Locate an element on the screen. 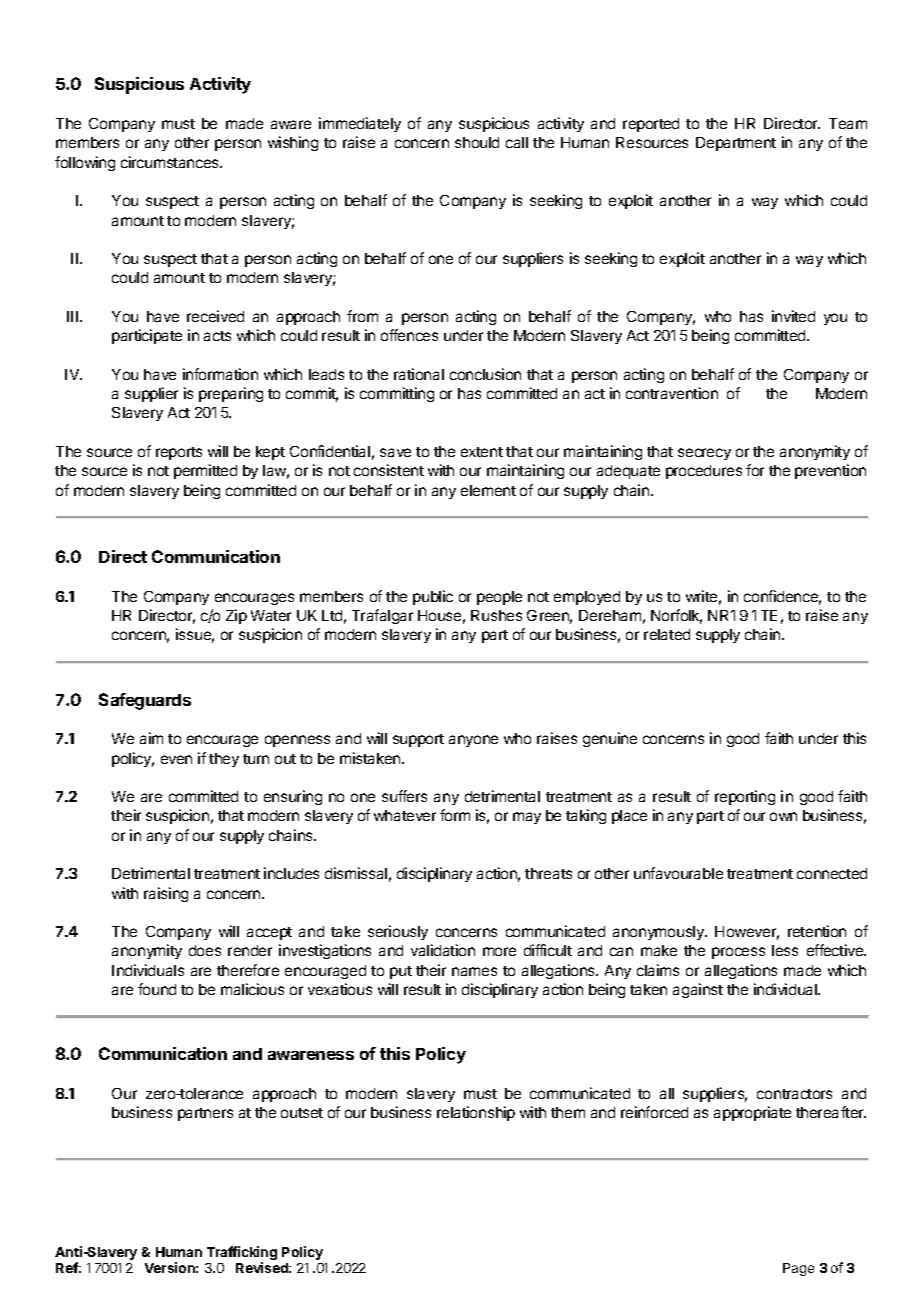 The height and width of the screenshot is (1308, 924). related is located at coordinates (667, 634).
